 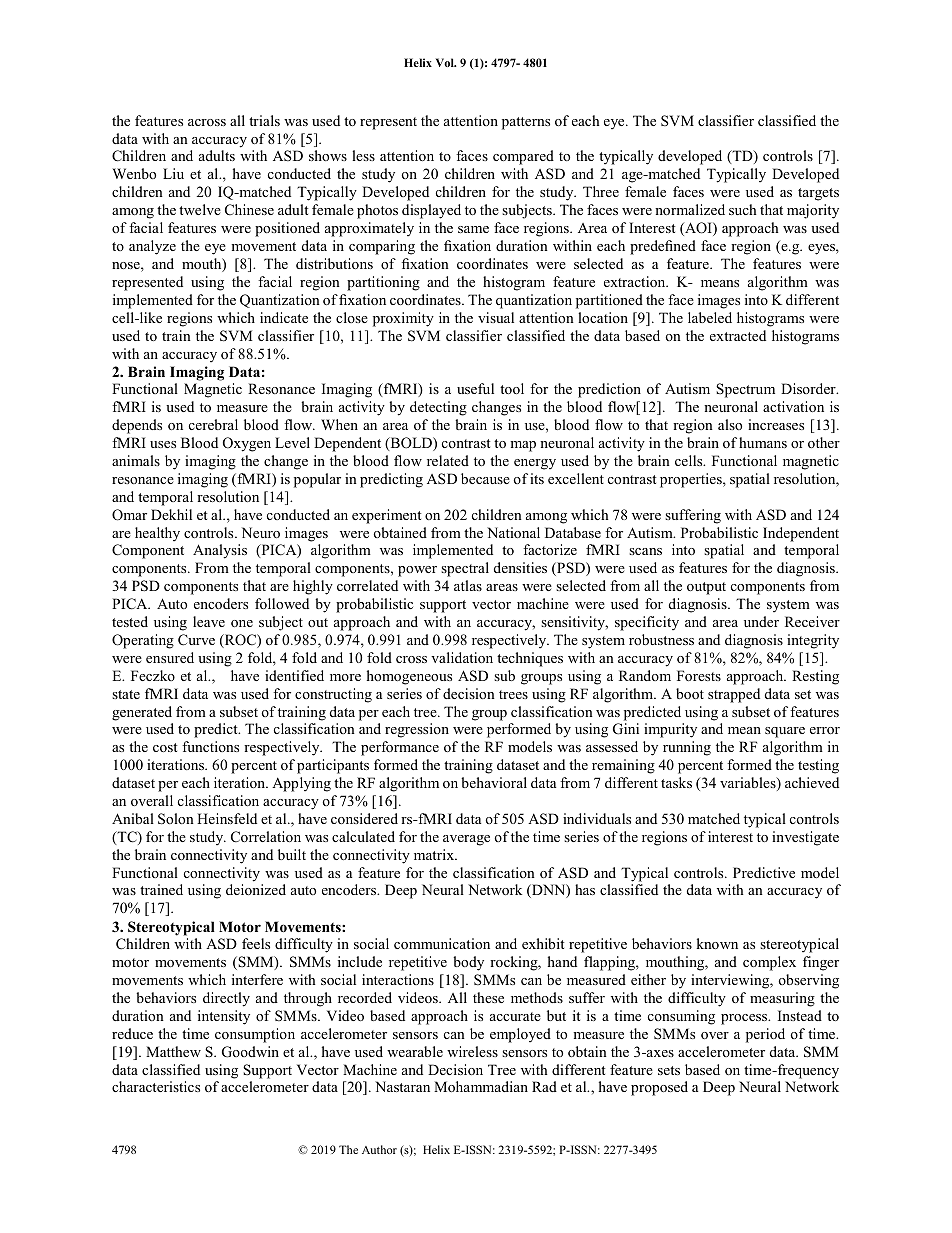 What do you see at coordinates (156, 1086) in the image?
I see `characteristics` at bounding box center [156, 1086].
